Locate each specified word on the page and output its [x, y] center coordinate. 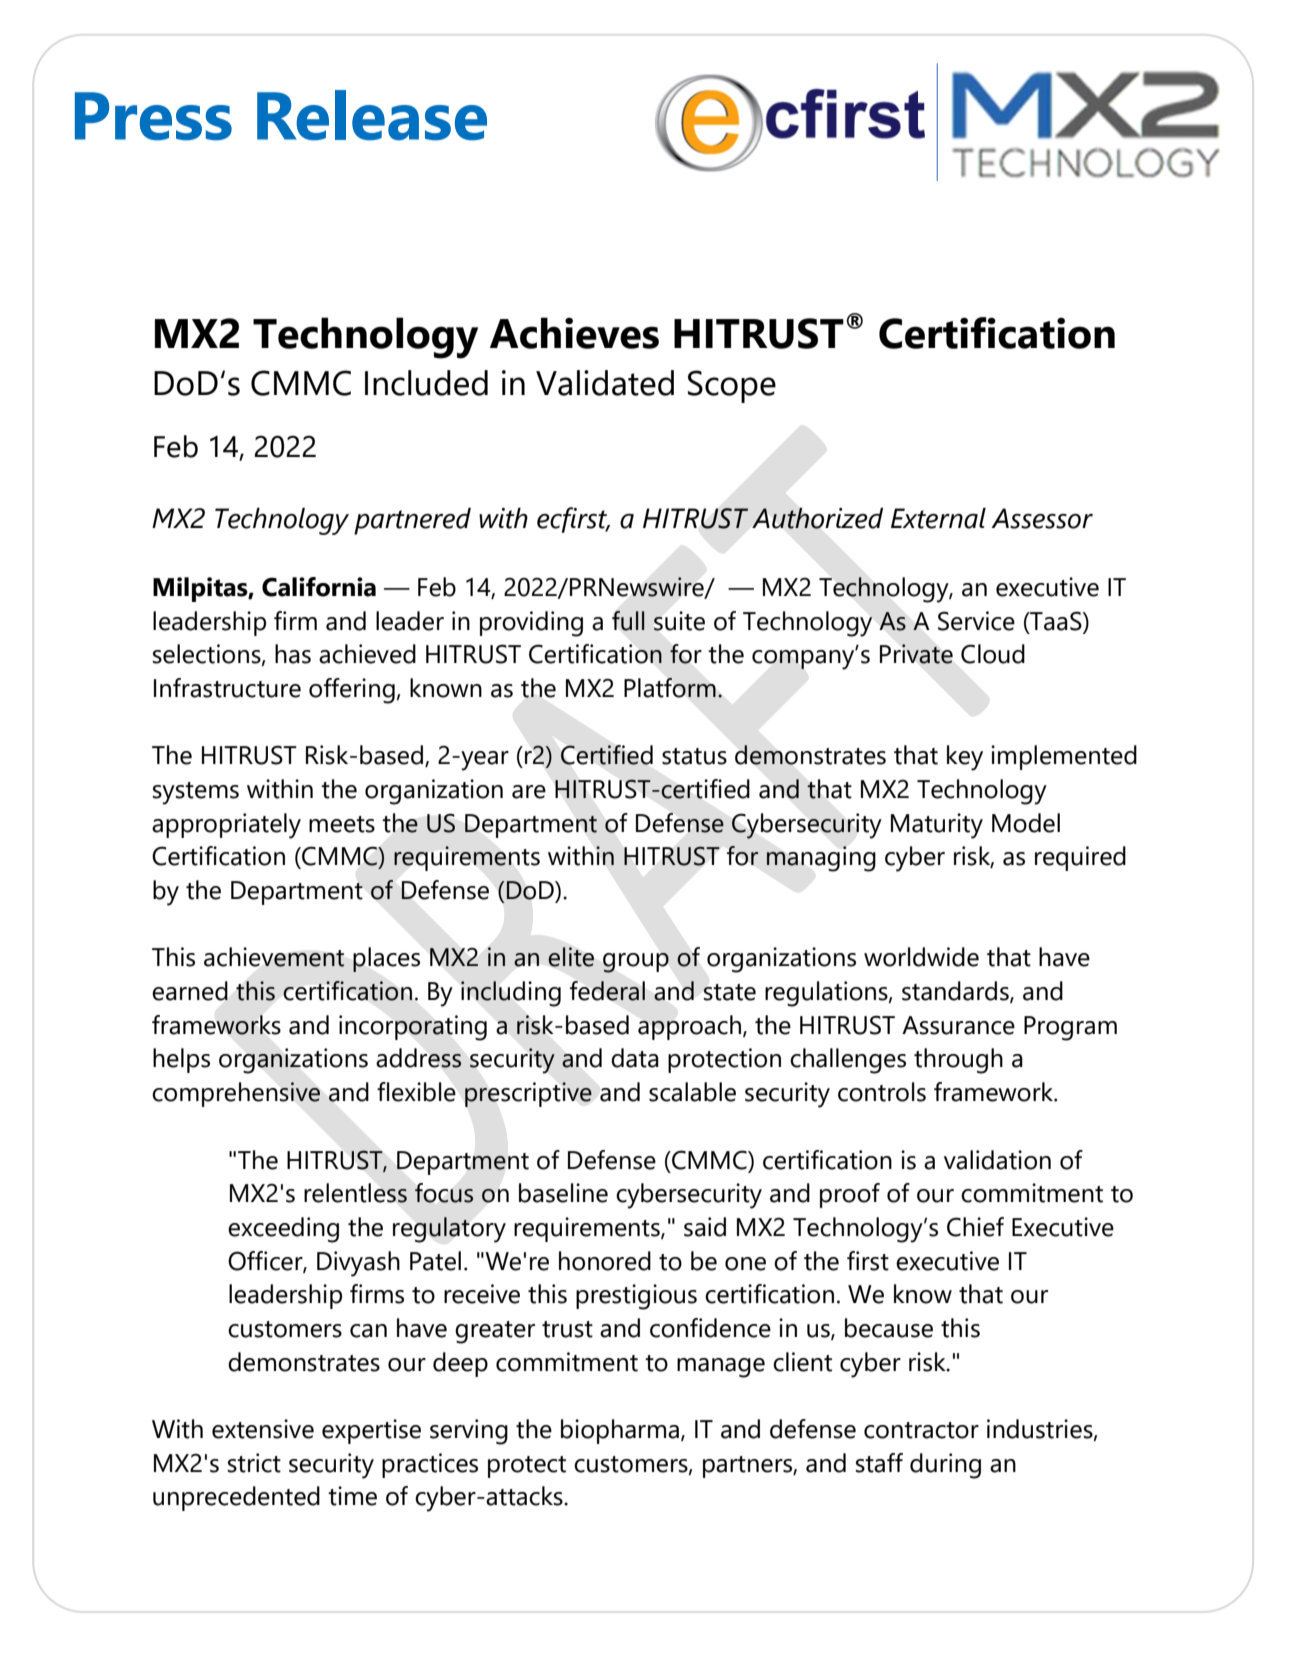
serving [469, 1432]
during [945, 1466]
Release [372, 115]
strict [254, 1463]
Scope [732, 386]
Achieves [574, 333]
